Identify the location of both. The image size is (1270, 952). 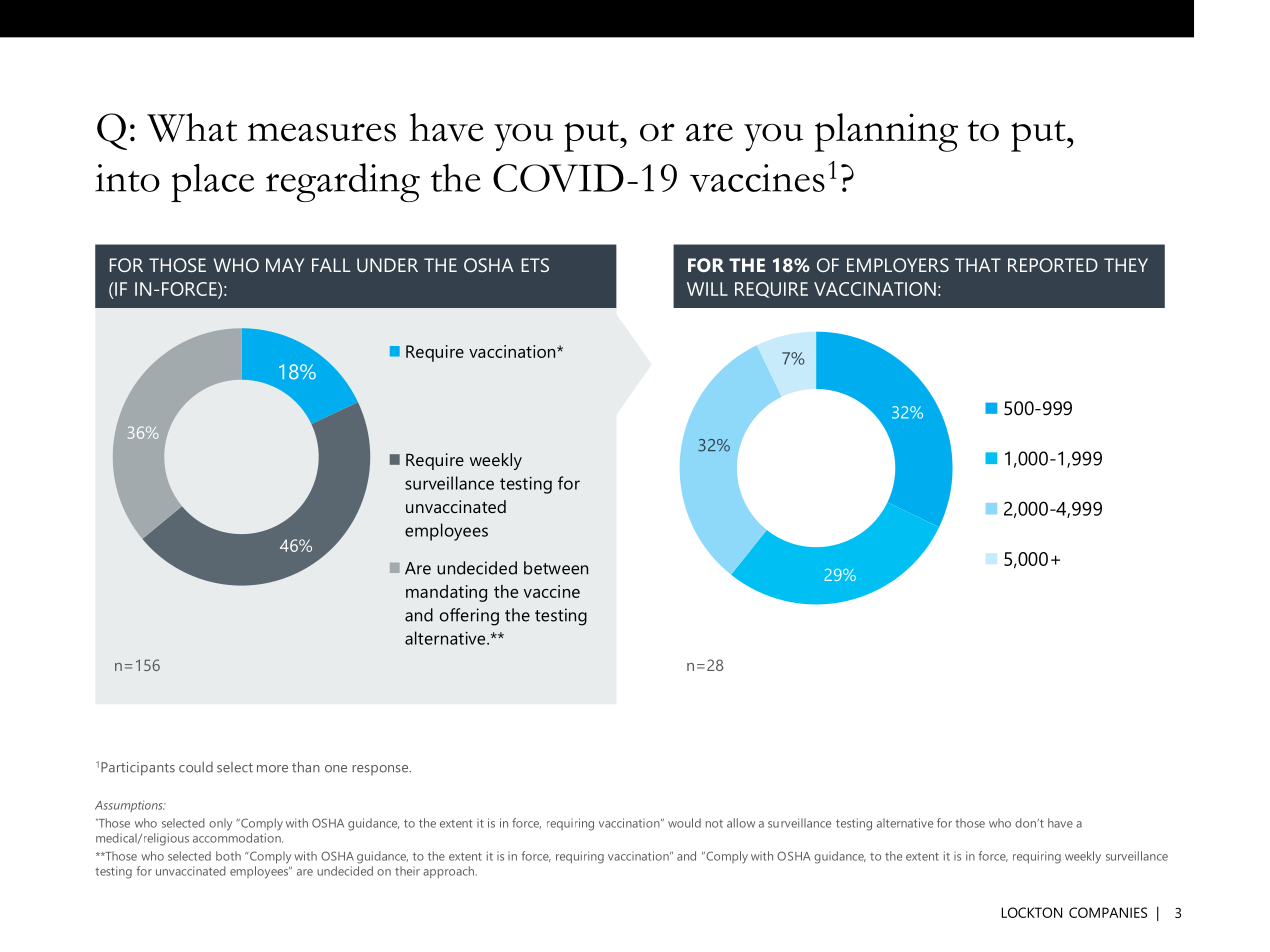
(228, 856).
